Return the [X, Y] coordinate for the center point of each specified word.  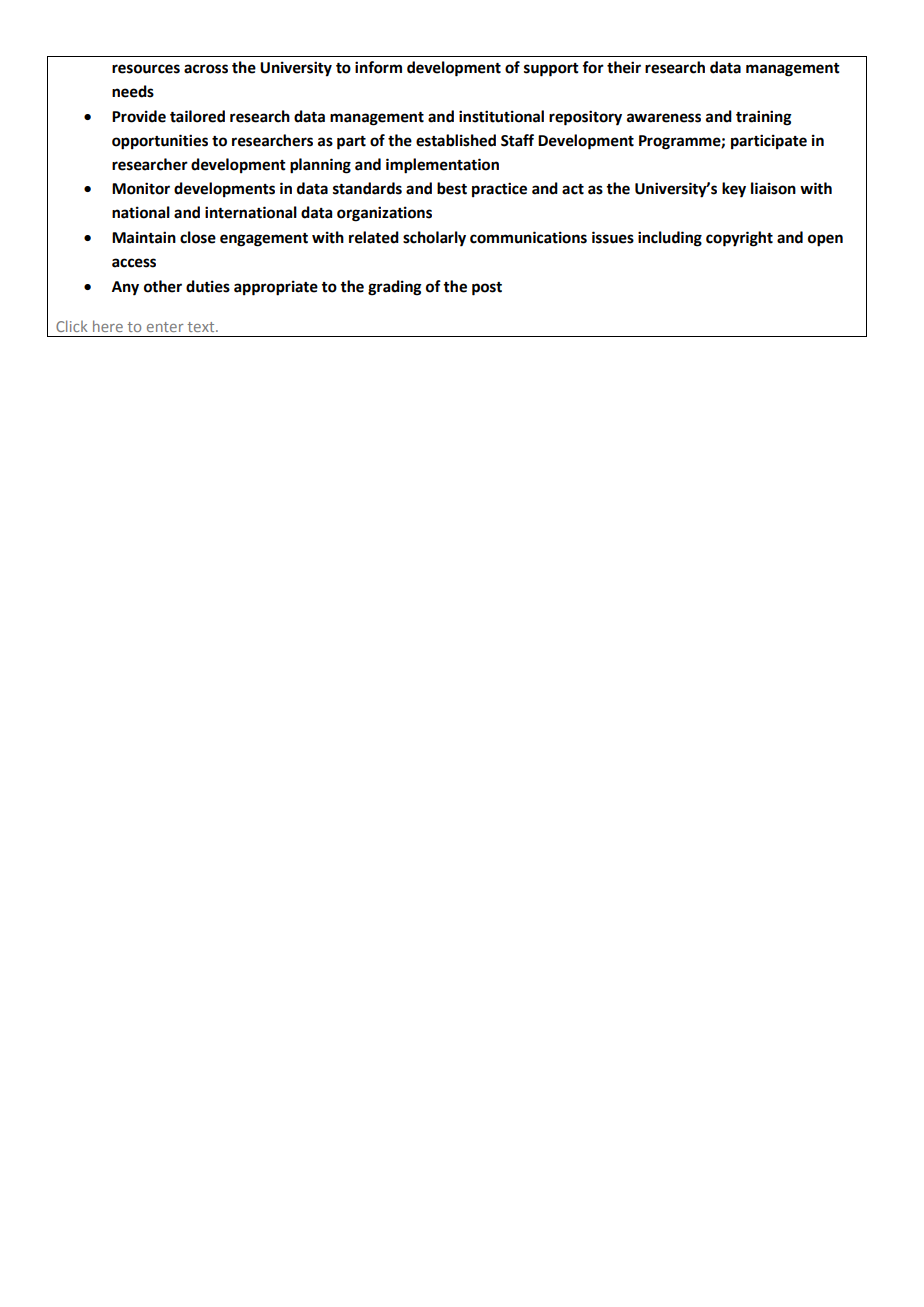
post [487, 289]
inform [378, 67]
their [624, 67]
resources [146, 69]
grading [394, 288]
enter [165, 327]
